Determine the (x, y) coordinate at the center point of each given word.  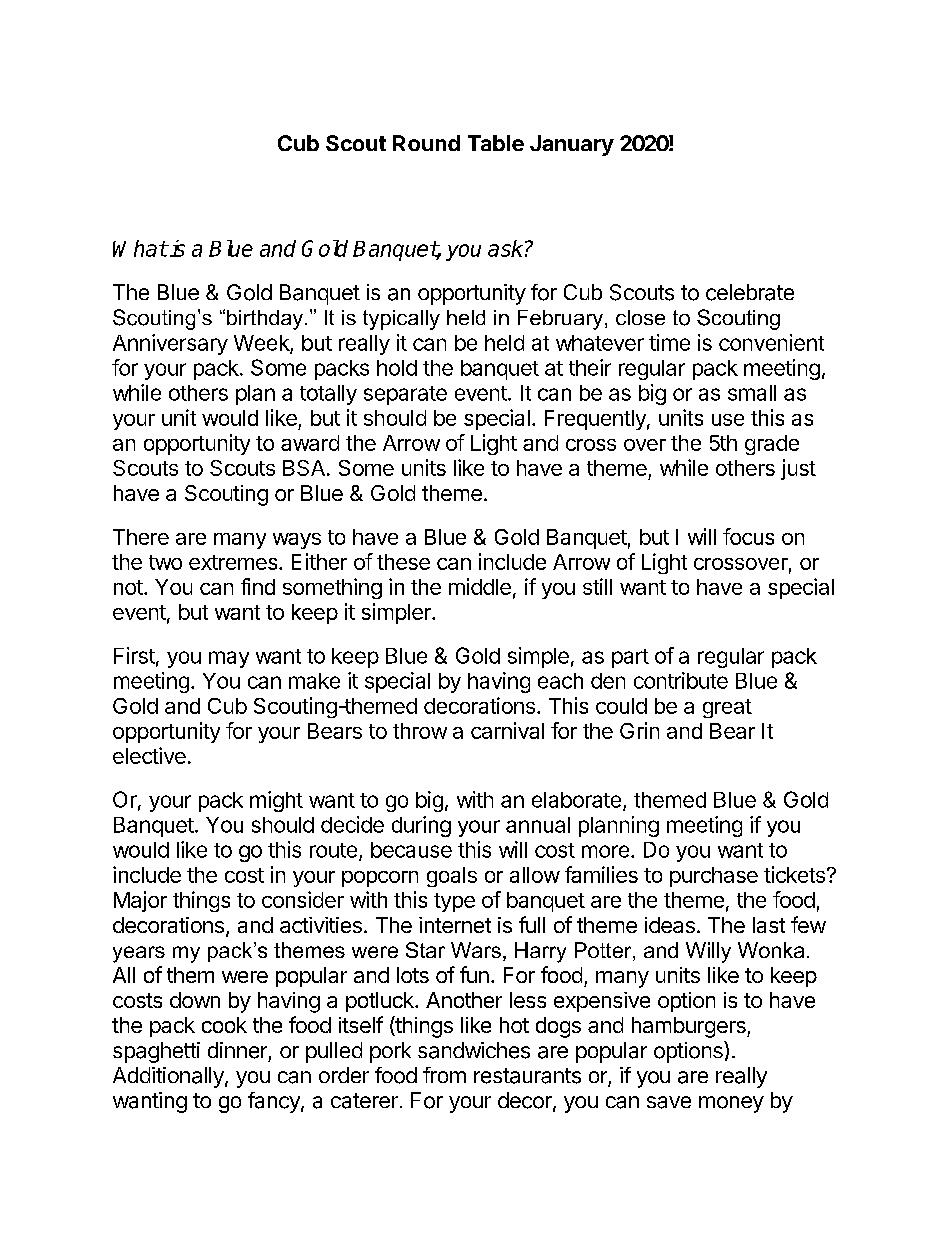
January (572, 145)
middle (480, 586)
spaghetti (156, 1052)
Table (496, 143)
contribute (681, 680)
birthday (265, 320)
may (229, 659)
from (444, 1075)
